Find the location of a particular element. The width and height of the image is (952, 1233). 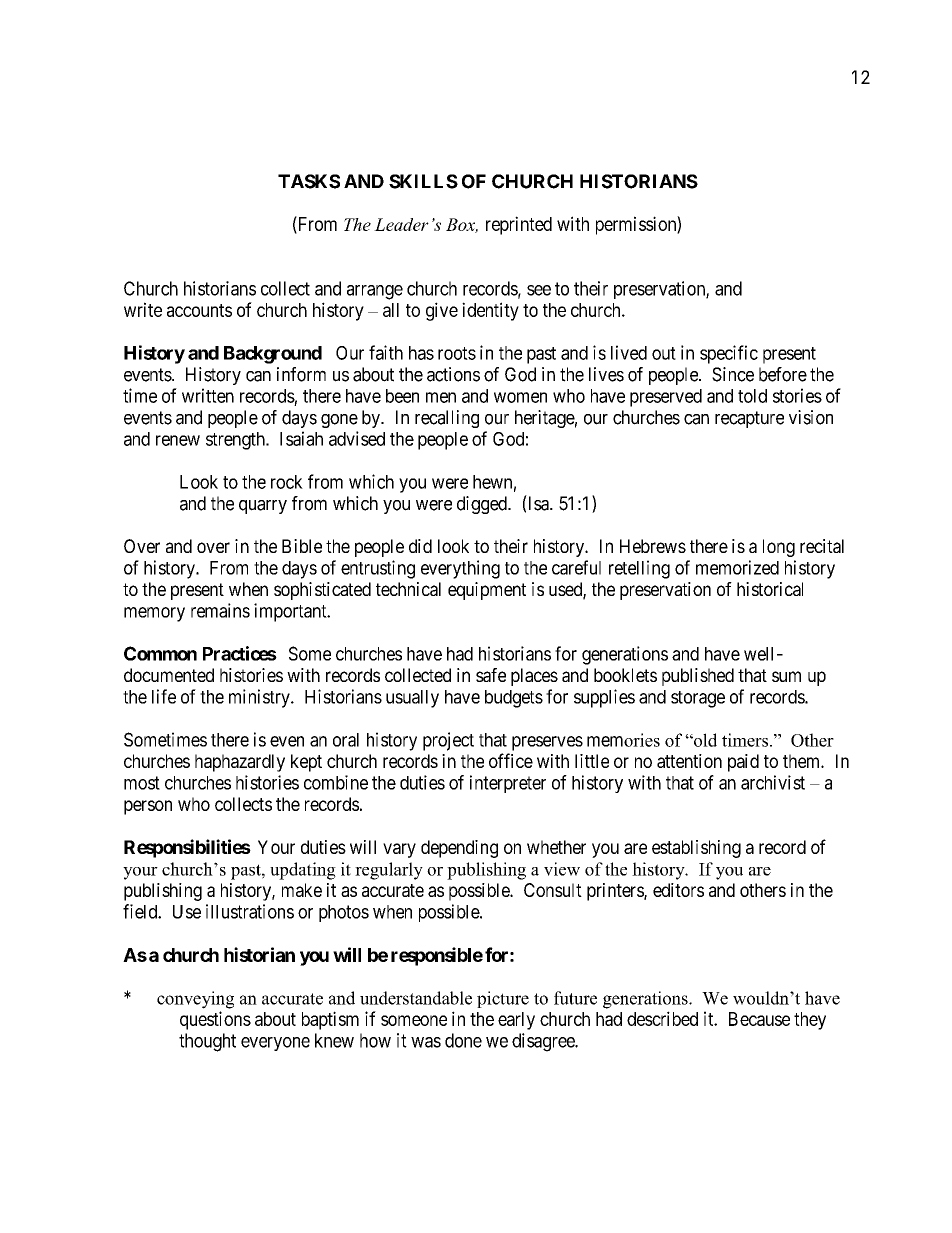

written is located at coordinates (208, 395).
